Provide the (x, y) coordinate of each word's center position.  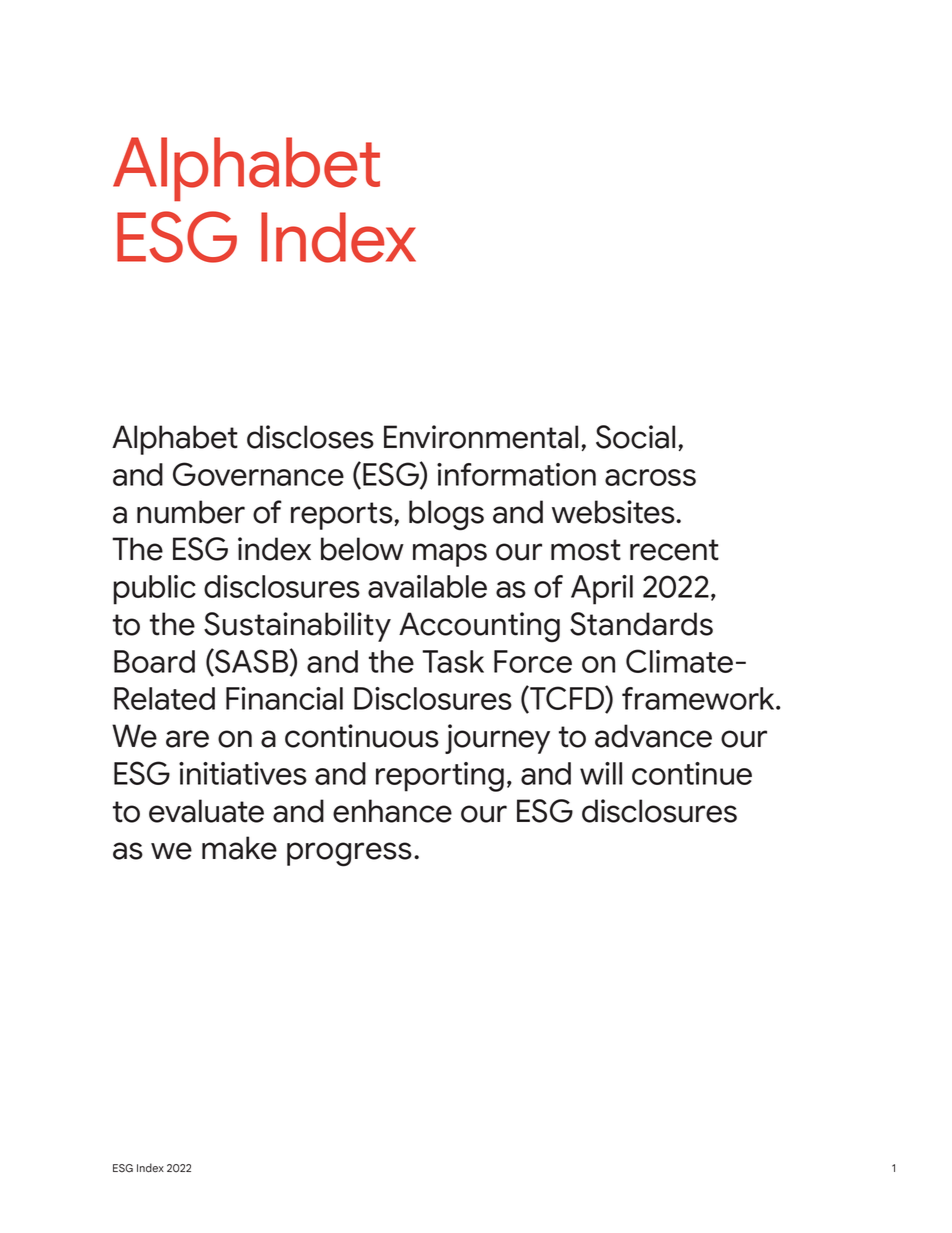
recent (674, 550)
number (191, 512)
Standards (641, 624)
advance (653, 736)
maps (450, 555)
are (187, 739)
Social (635, 437)
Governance (258, 474)
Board (154, 661)
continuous (362, 736)
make (239, 848)
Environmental (481, 437)
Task (453, 661)
